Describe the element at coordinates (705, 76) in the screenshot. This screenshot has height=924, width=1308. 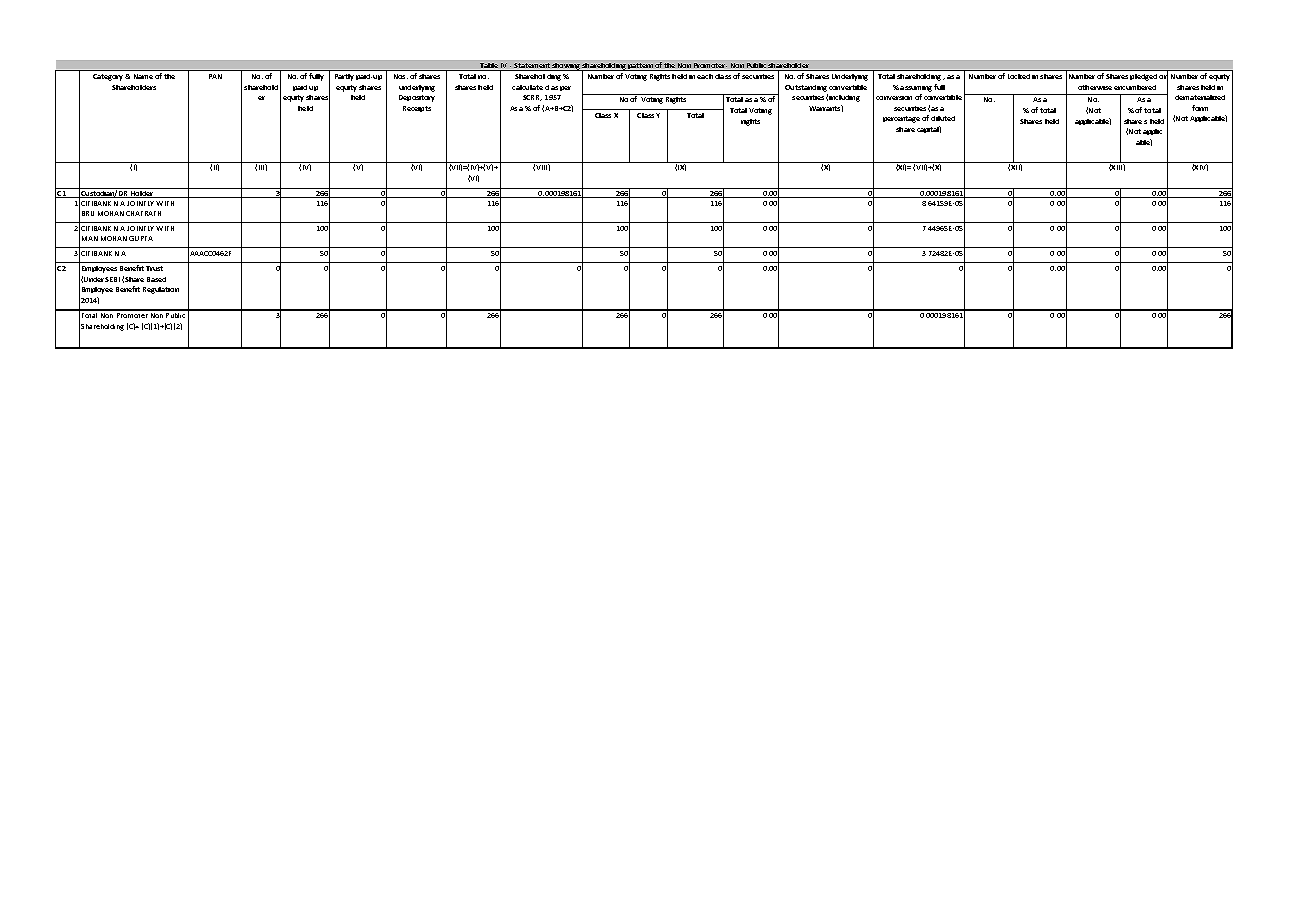
I see `each` at that location.
